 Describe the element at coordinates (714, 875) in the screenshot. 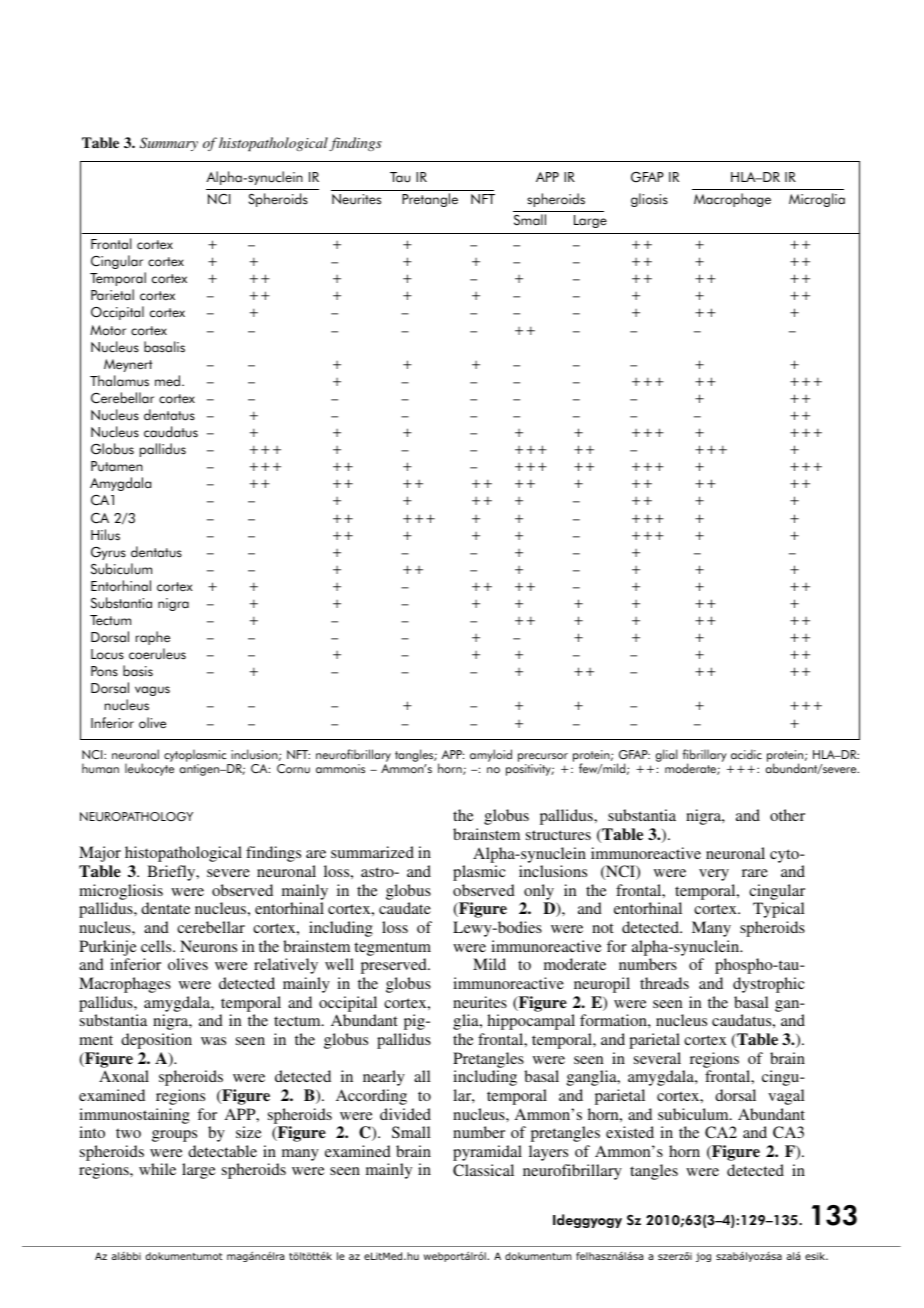

I see `very` at that location.
